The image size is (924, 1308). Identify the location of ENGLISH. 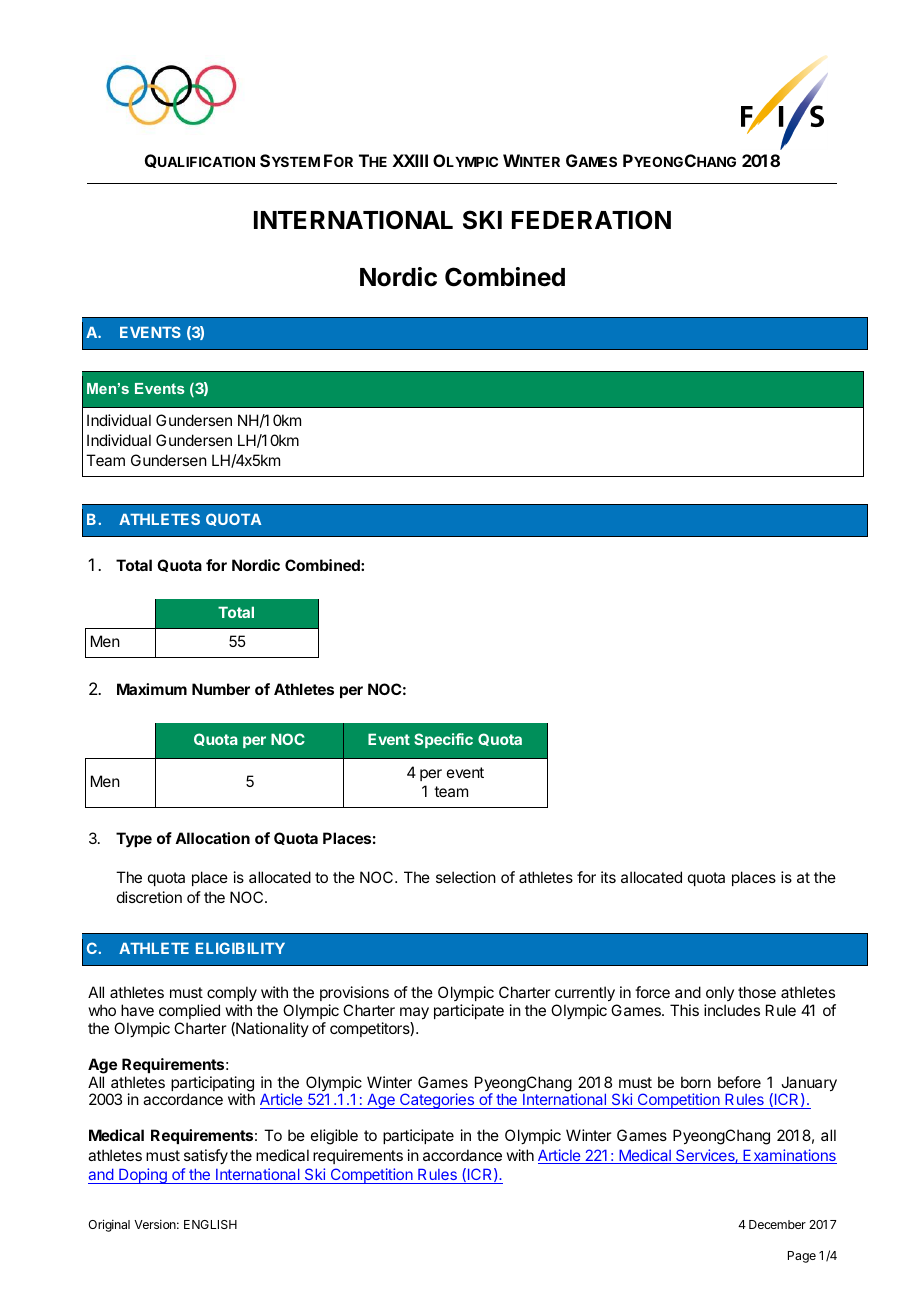
(210, 1224).
